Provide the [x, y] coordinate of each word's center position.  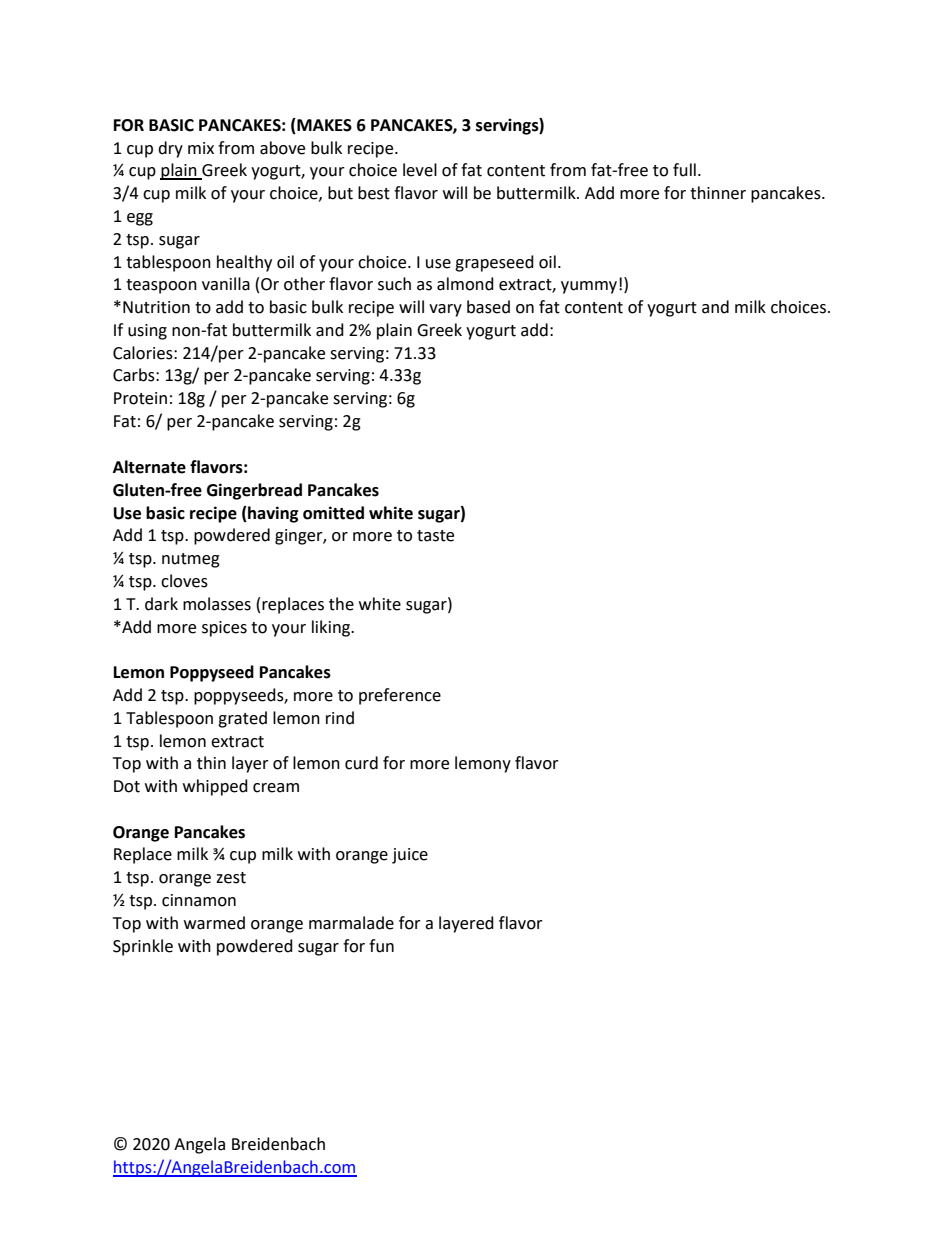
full [684, 170]
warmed [214, 923]
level [420, 170]
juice [410, 856]
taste [435, 536]
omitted [333, 513]
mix [201, 148]
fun [381, 946]
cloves [184, 581]
